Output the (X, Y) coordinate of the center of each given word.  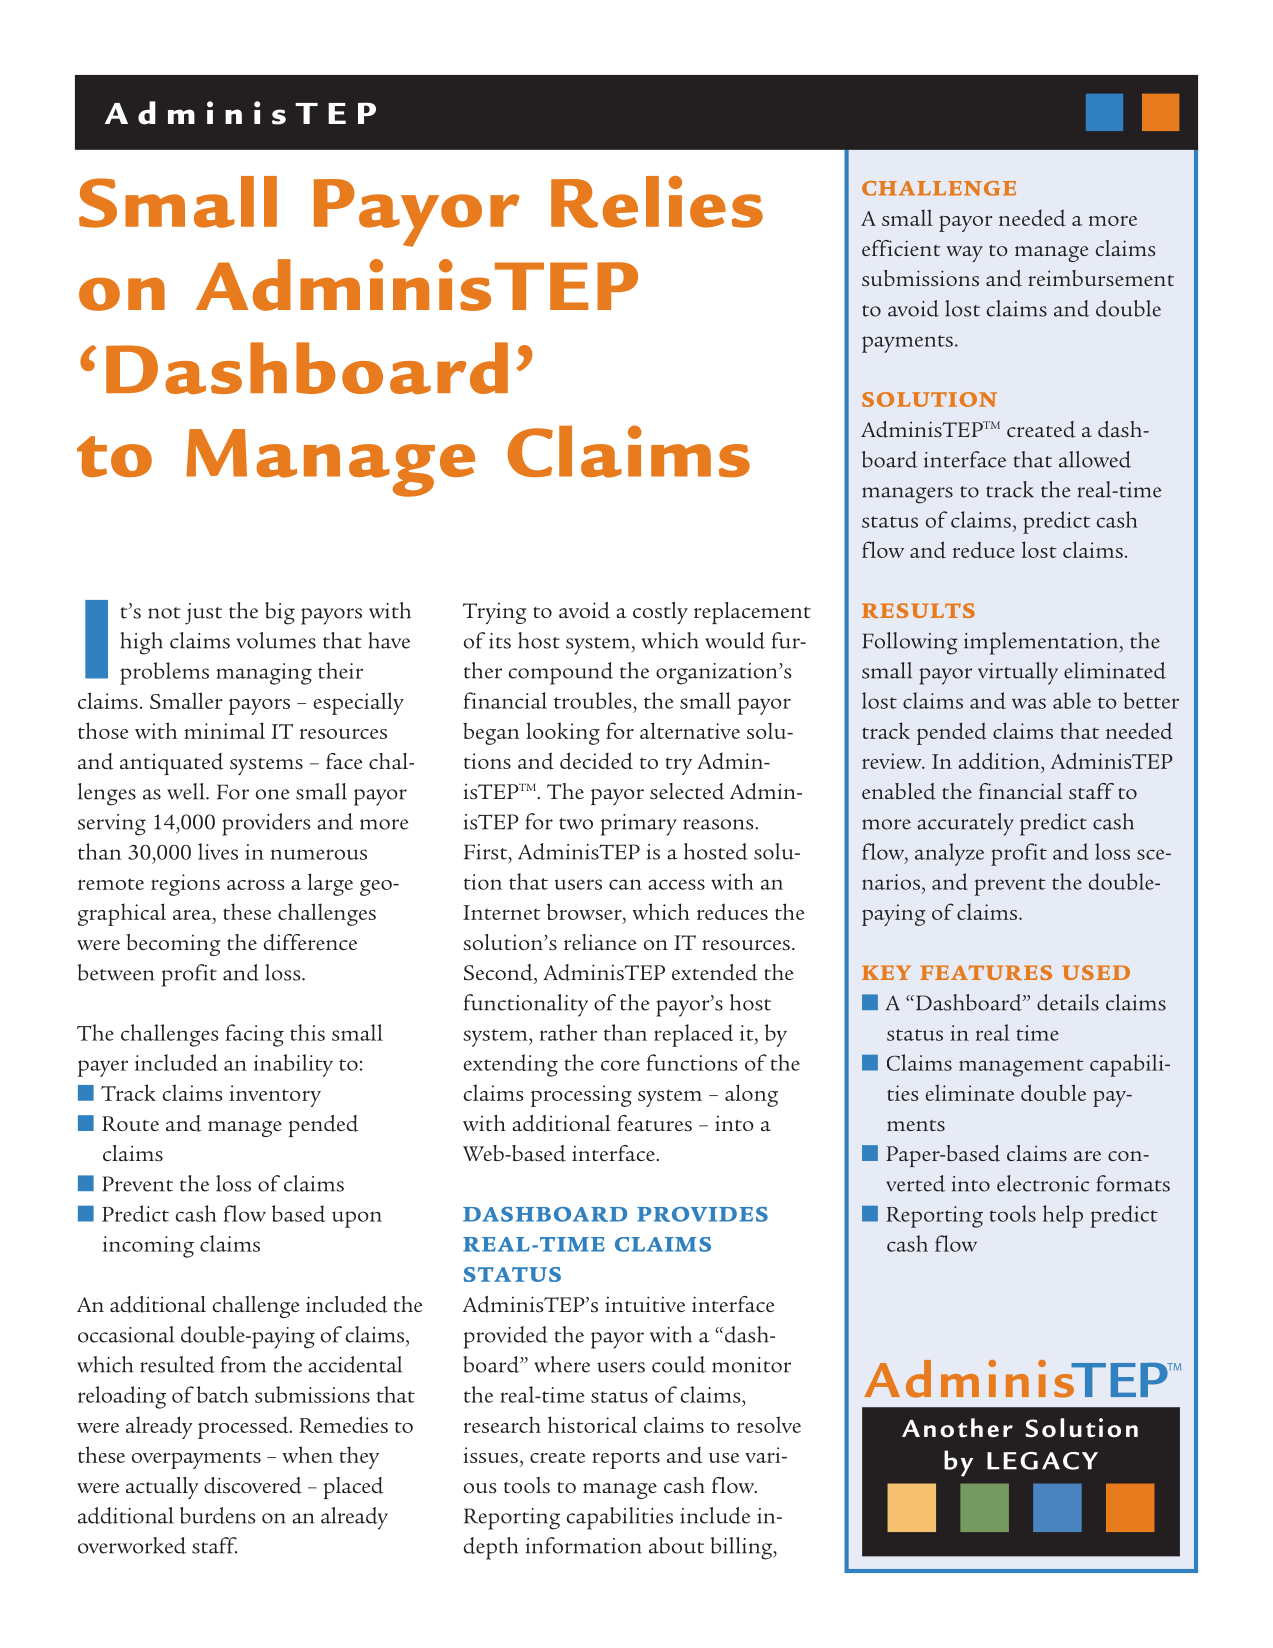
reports (626, 1460)
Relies (657, 202)
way (965, 254)
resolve (769, 1424)
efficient (901, 248)
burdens (218, 1515)
